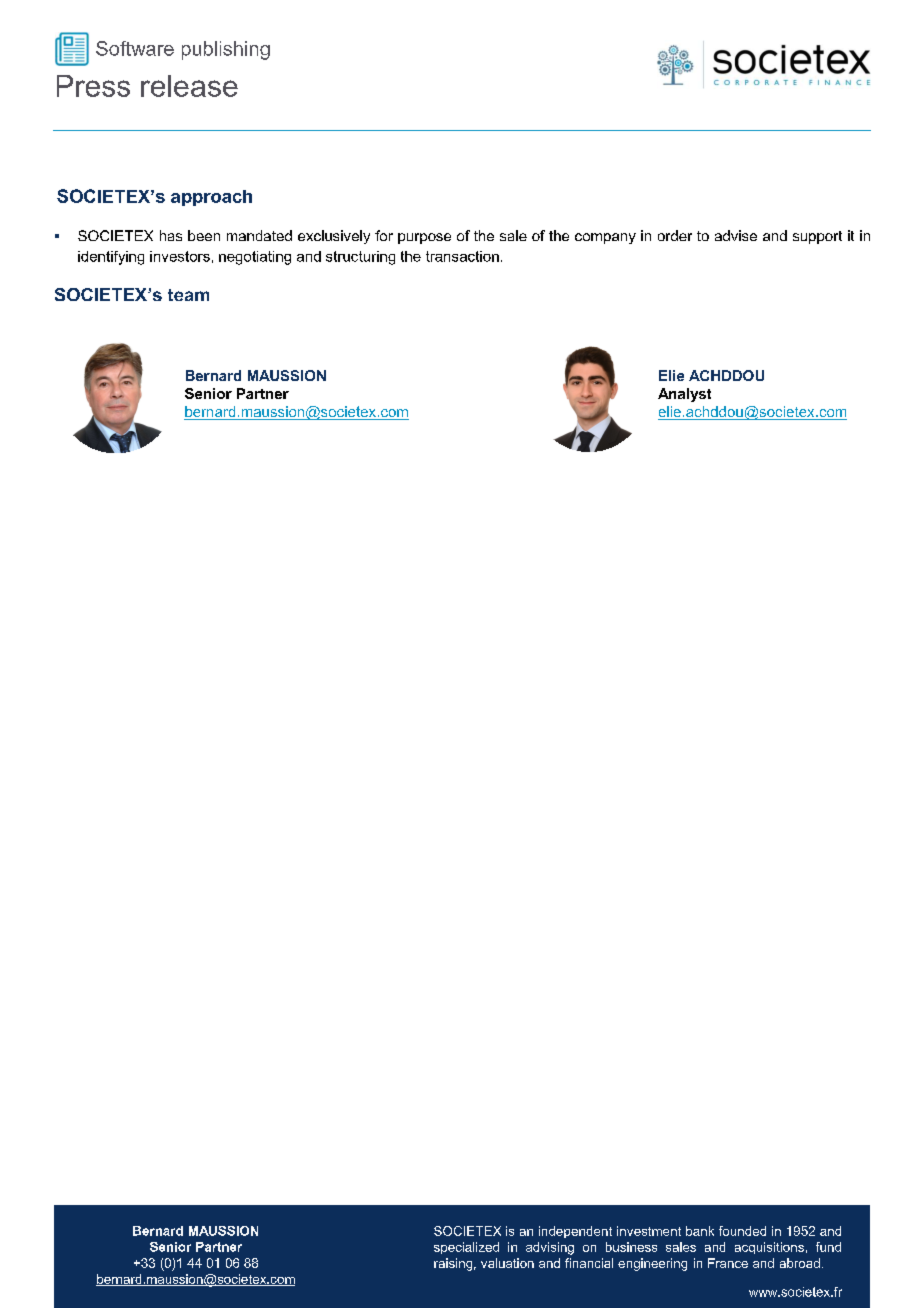 This screenshot has height=1308, width=924. What do you see at coordinates (575, 1232) in the screenshot?
I see `independent` at bounding box center [575, 1232].
